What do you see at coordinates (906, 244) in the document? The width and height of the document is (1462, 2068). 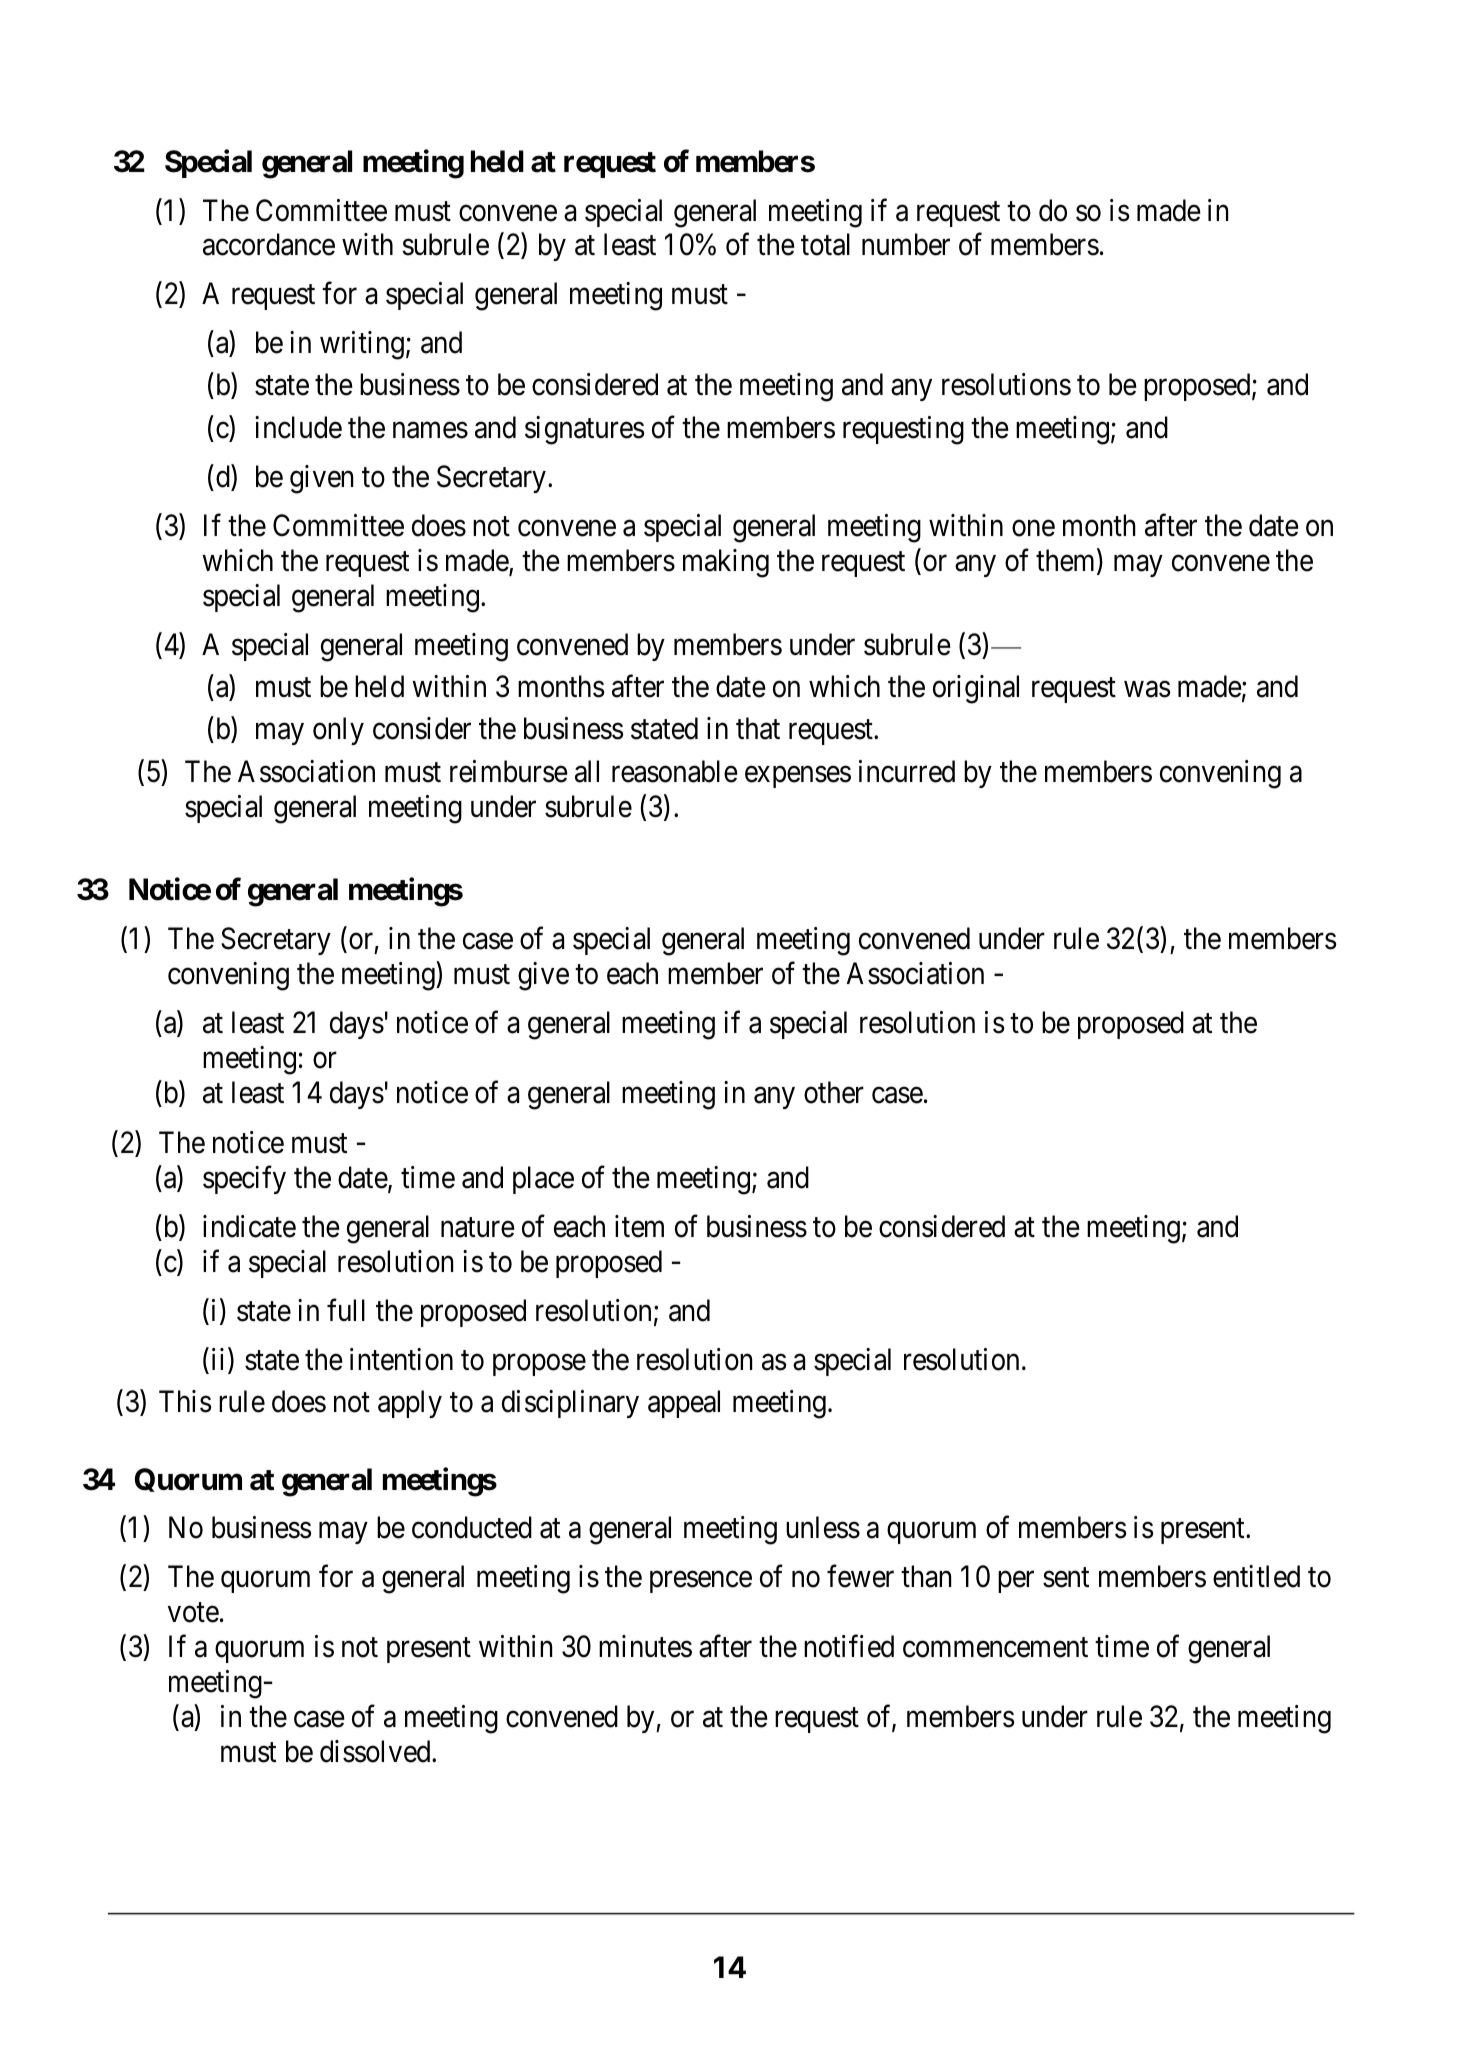 I see `number` at bounding box center [906, 244].
